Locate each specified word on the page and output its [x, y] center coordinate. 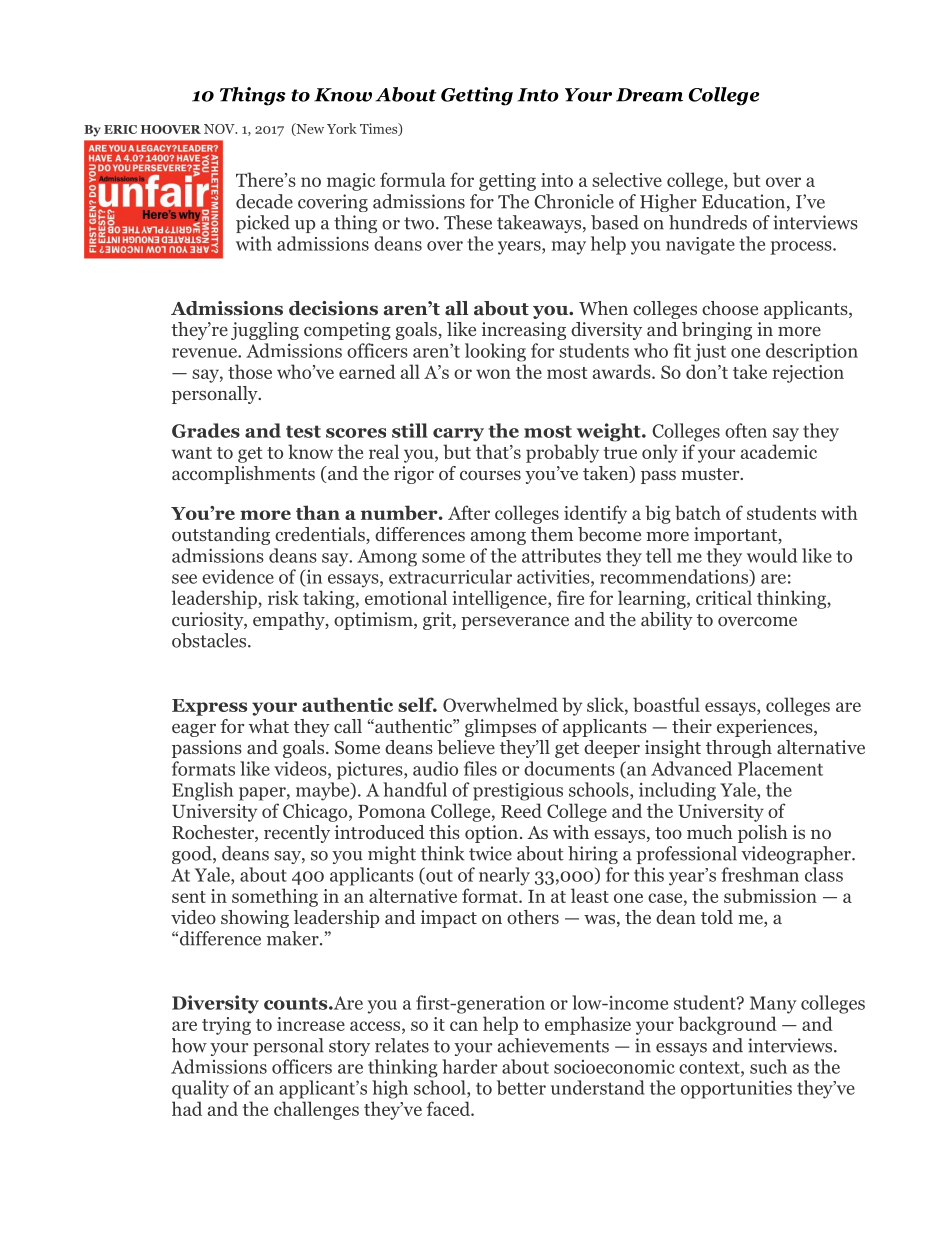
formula [413, 179]
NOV [220, 129]
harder [470, 1066]
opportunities [736, 1089]
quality [200, 1089]
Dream [649, 95]
